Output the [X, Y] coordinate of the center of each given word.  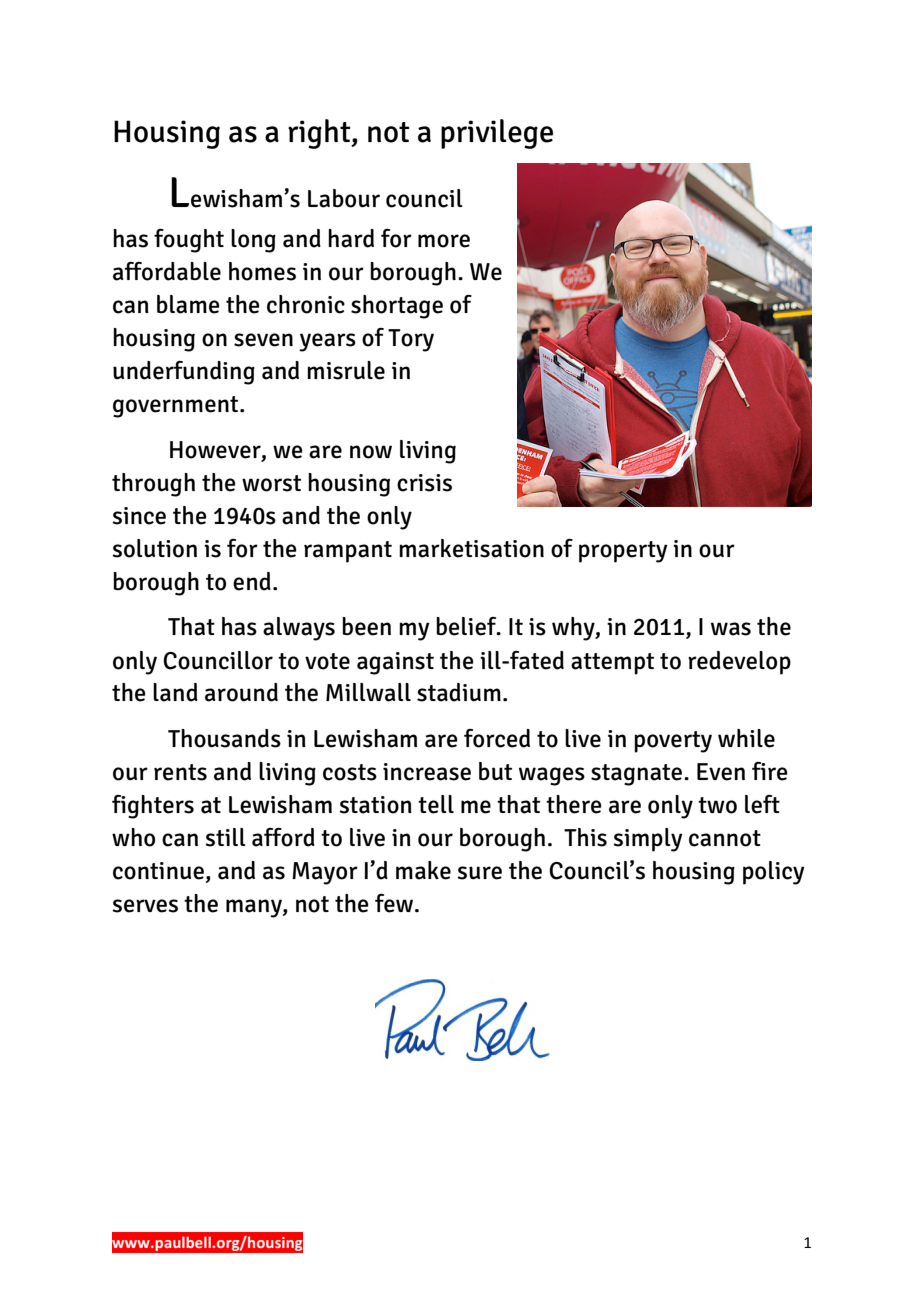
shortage [397, 307]
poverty [673, 742]
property [623, 552]
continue [158, 871]
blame [188, 304]
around [241, 692]
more [444, 241]
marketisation [471, 548]
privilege [497, 134]
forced [497, 738]
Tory [411, 340]
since [139, 516]
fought [189, 241]
